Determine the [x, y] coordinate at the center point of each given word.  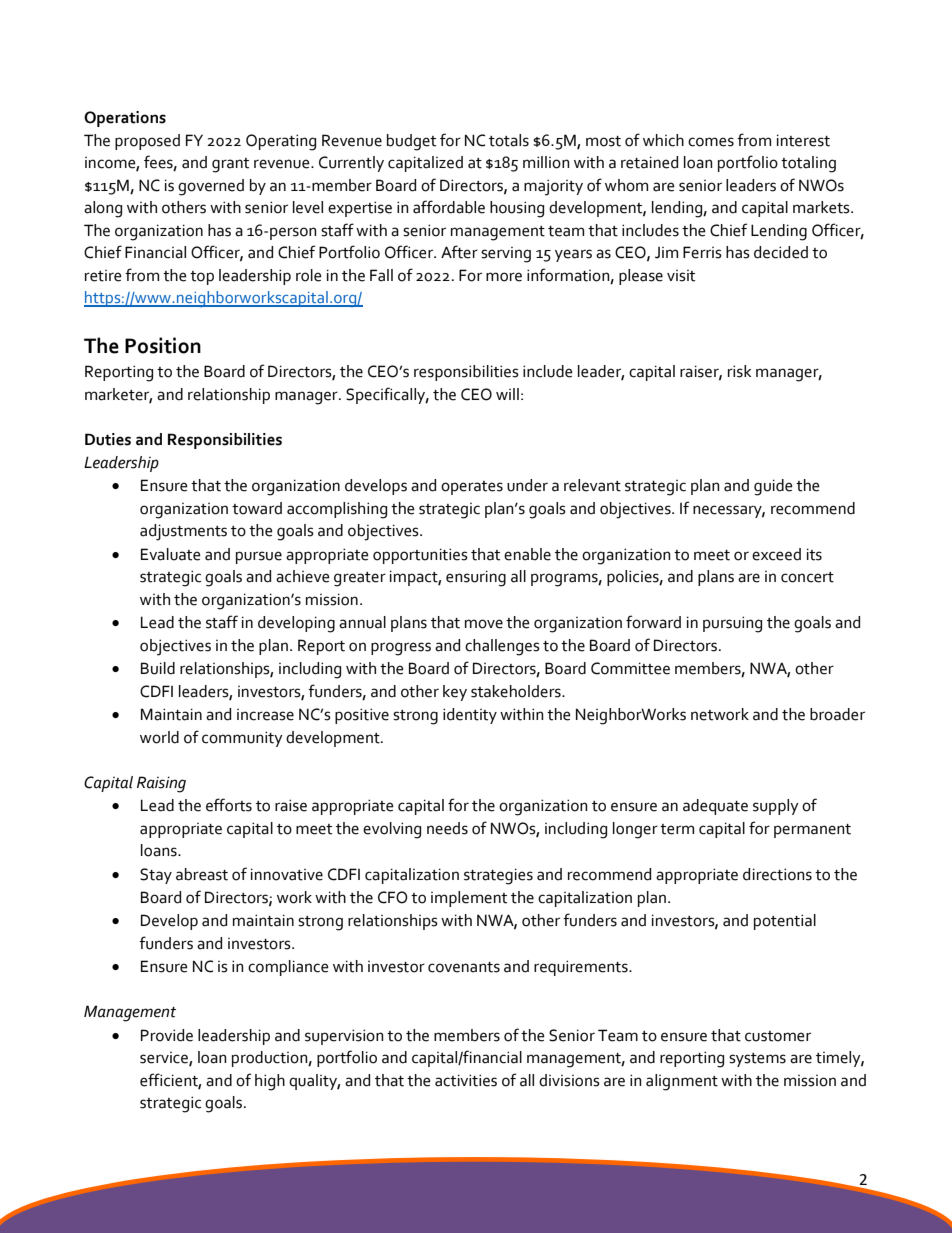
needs [447, 828]
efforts [229, 805]
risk [739, 371]
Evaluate [171, 554]
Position [163, 345]
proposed [147, 142]
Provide [167, 1035]
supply [776, 807]
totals [509, 140]
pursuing [732, 624]
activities [466, 1080]
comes [711, 142]
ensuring [476, 578]
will [507, 394]
